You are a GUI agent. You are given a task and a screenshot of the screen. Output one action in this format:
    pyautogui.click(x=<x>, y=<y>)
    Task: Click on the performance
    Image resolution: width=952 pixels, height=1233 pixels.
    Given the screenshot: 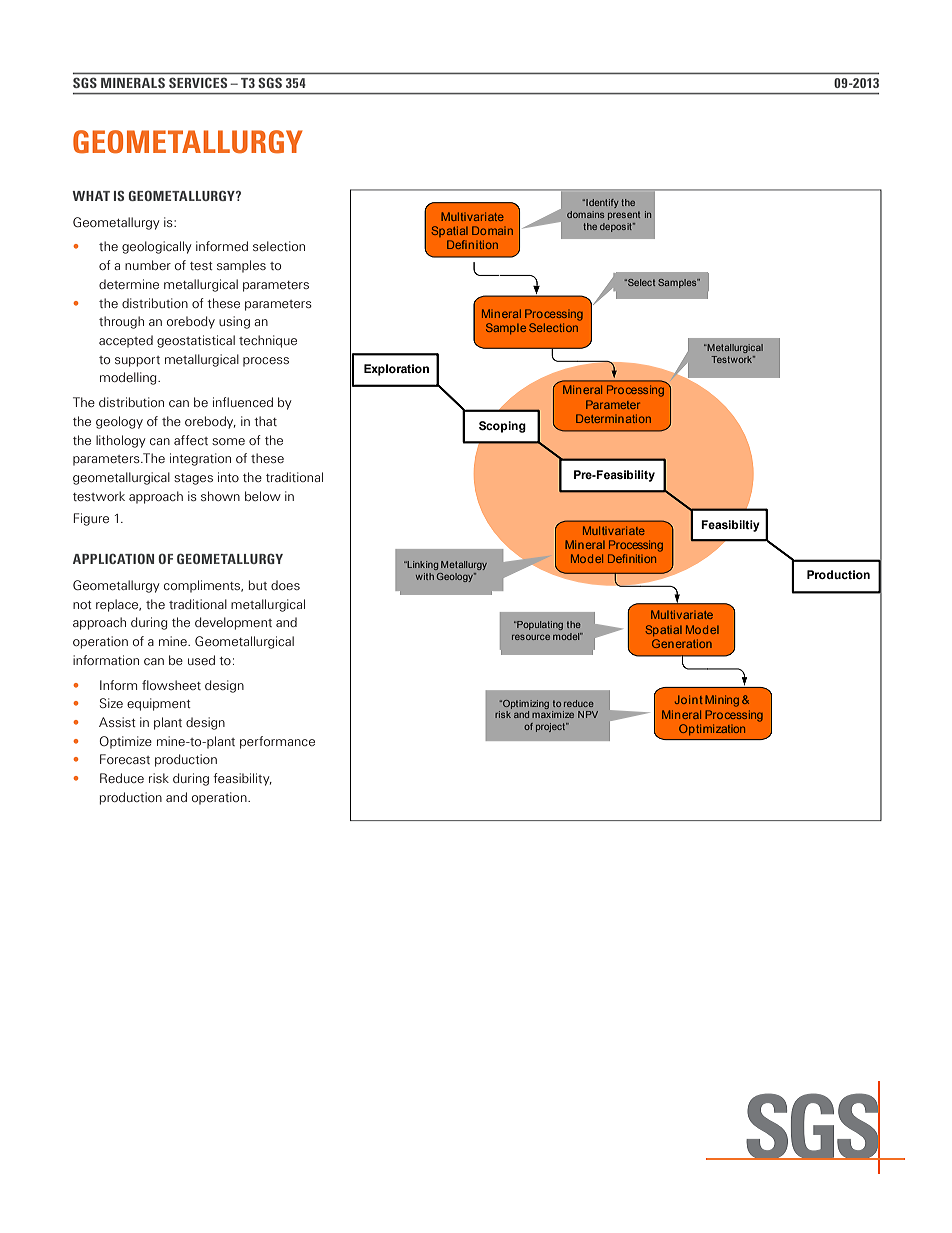 What is the action you would take?
    pyautogui.click(x=277, y=742)
